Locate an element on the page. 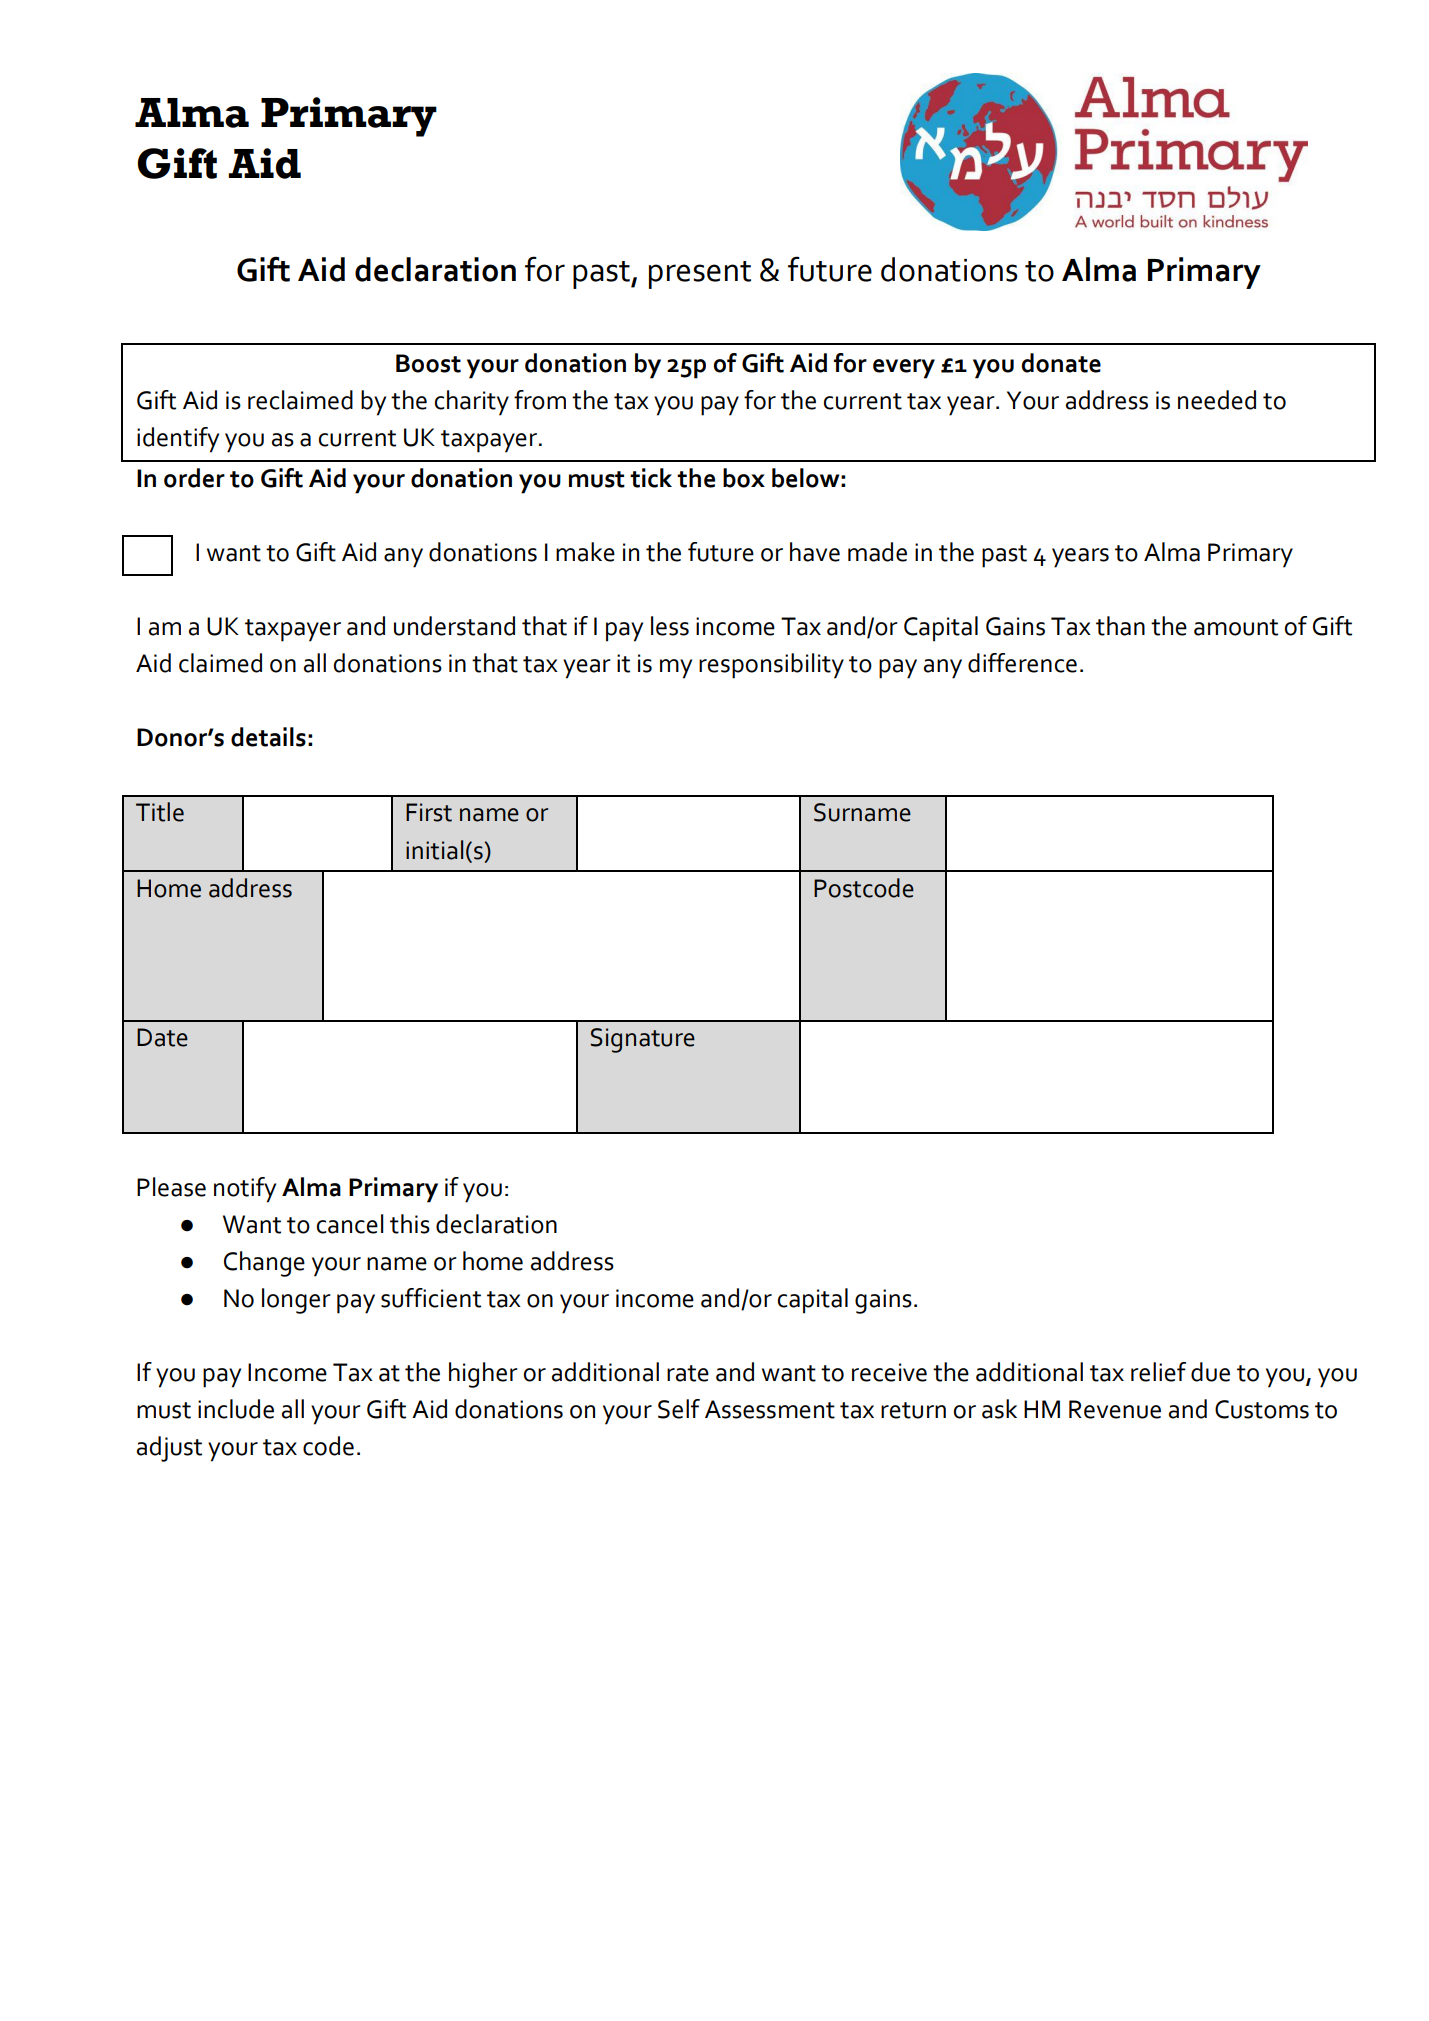  Boost is located at coordinates (428, 363).
